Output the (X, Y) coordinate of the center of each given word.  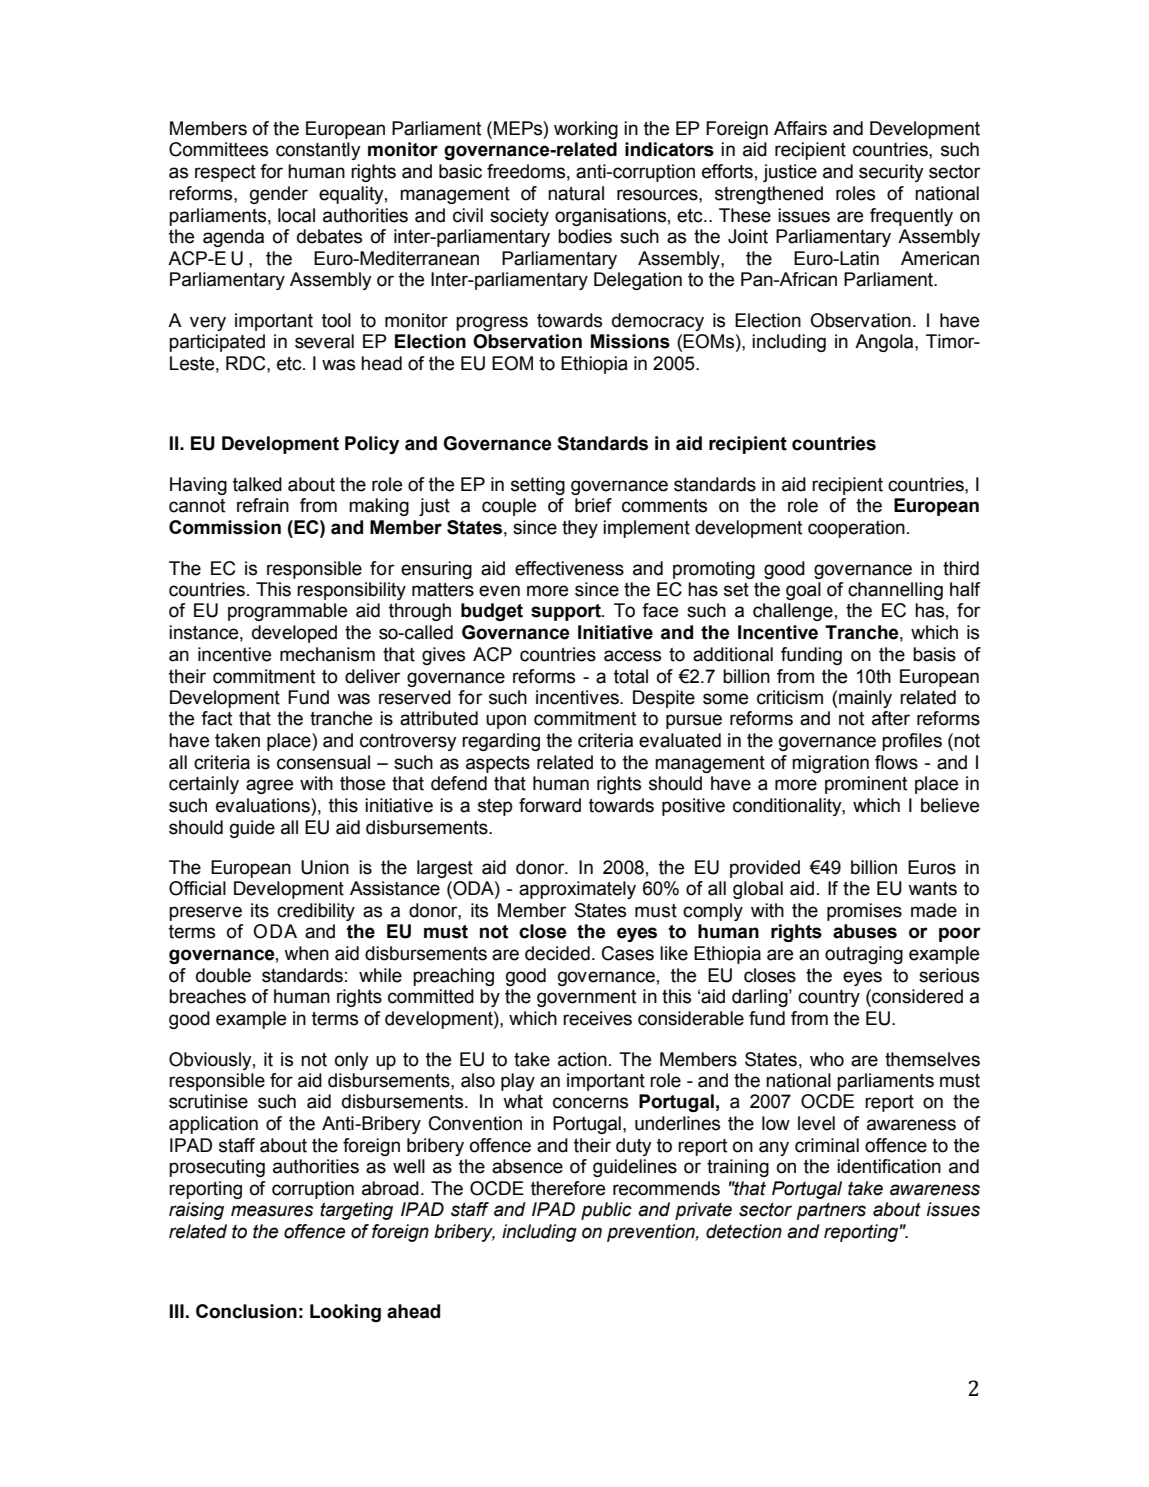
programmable (287, 612)
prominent (866, 785)
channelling (895, 591)
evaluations (264, 805)
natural (576, 193)
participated (217, 343)
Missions (630, 341)
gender (279, 195)
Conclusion (246, 1311)
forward (550, 805)
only (352, 1061)
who (827, 1059)
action (582, 1059)
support (567, 612)
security (891, 173)
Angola (885, 343)
